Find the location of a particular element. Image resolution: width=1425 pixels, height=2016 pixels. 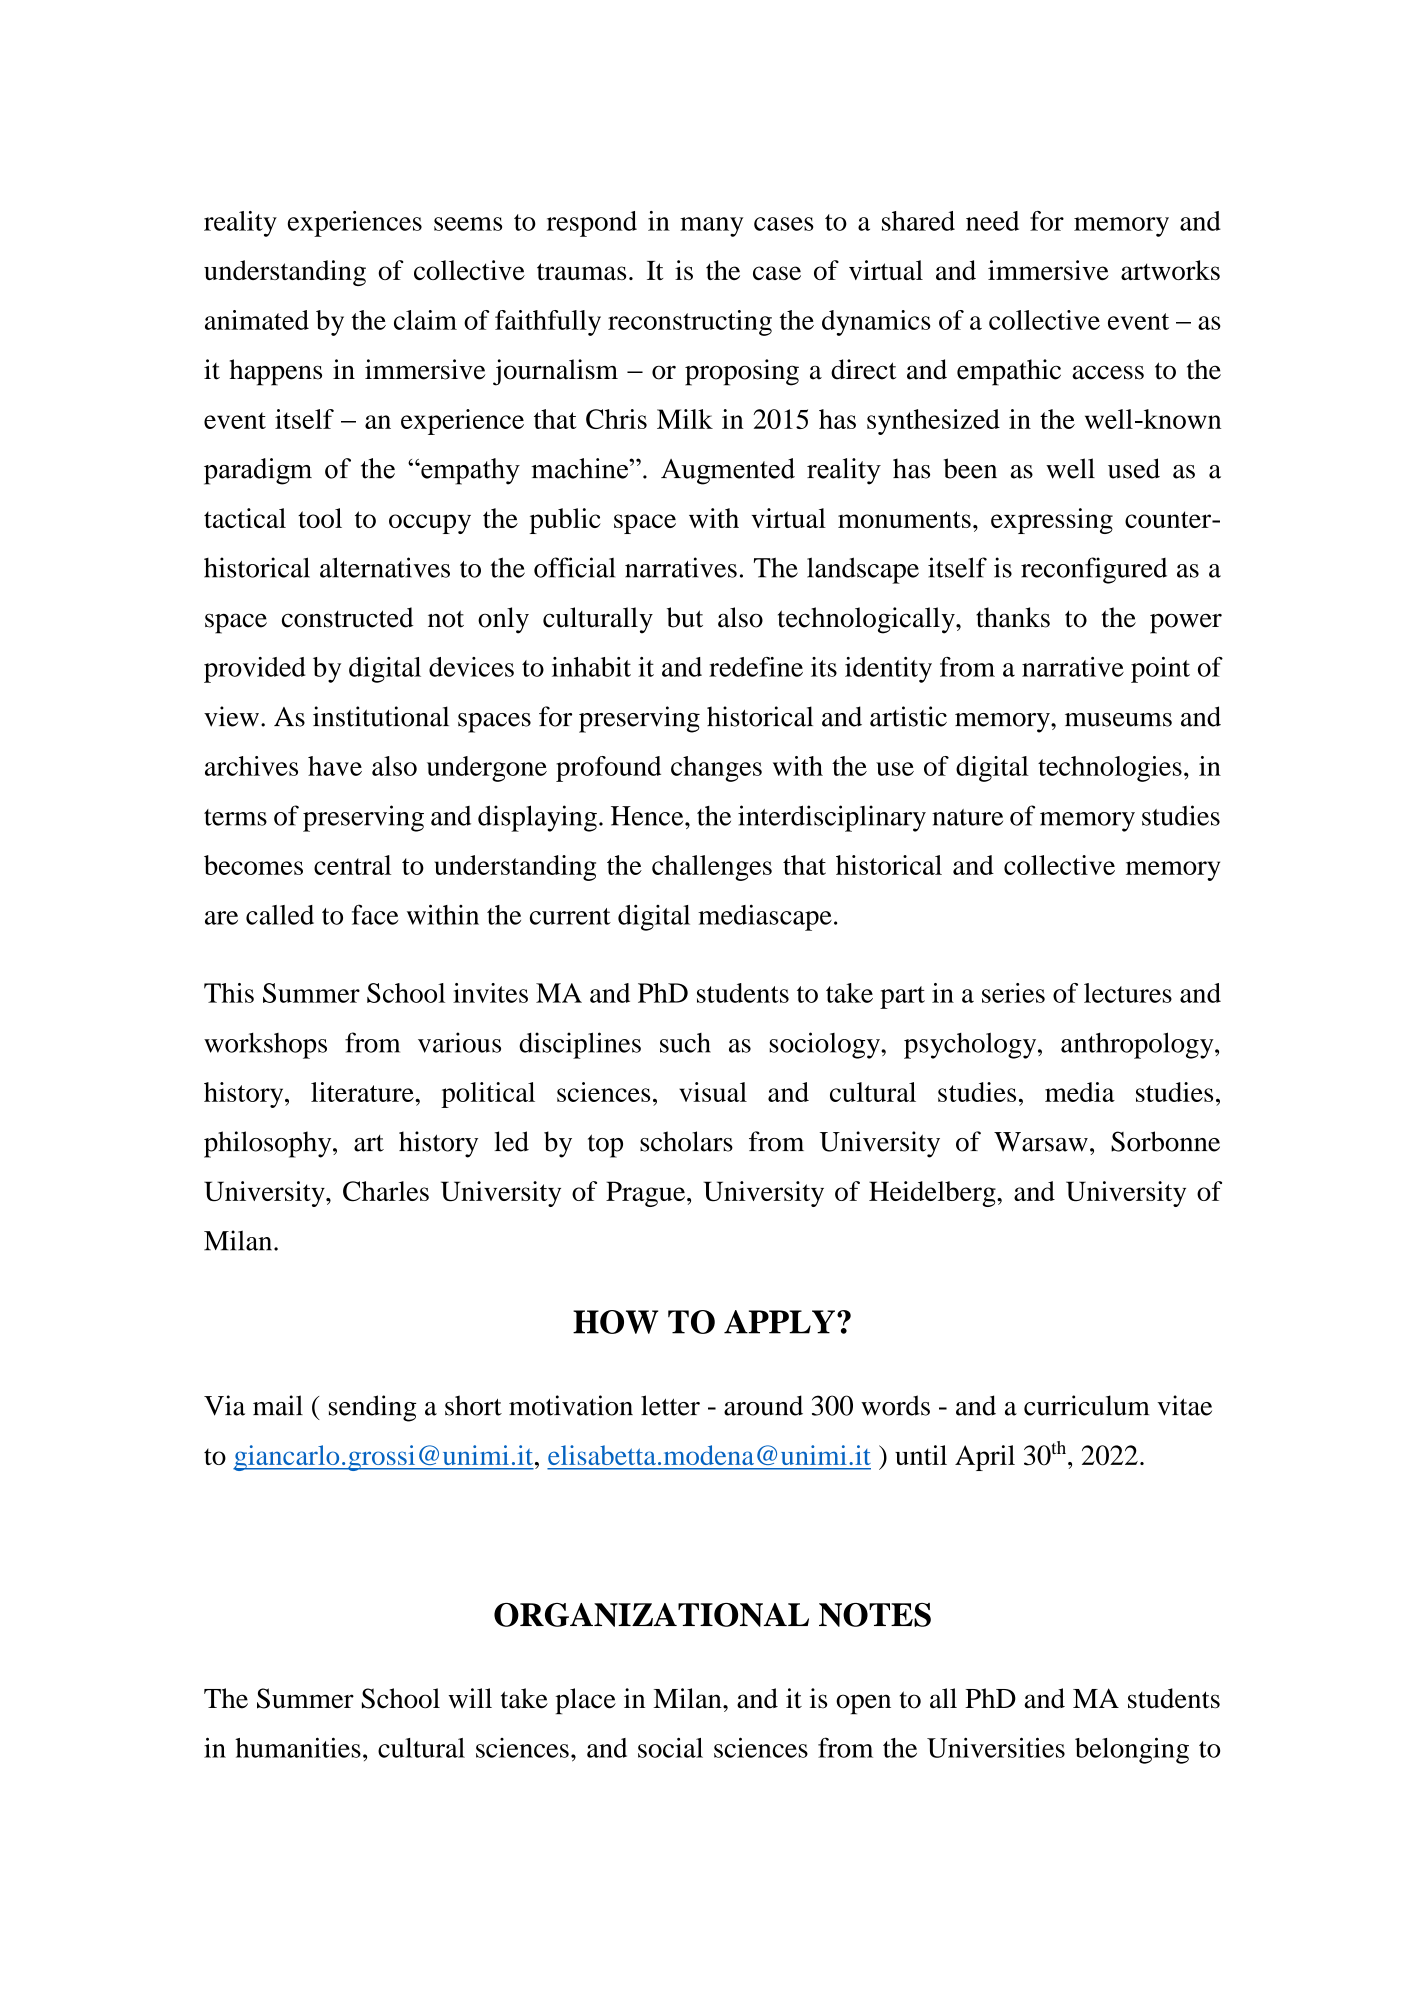

scholars is located at coordinates (686, 1141).
